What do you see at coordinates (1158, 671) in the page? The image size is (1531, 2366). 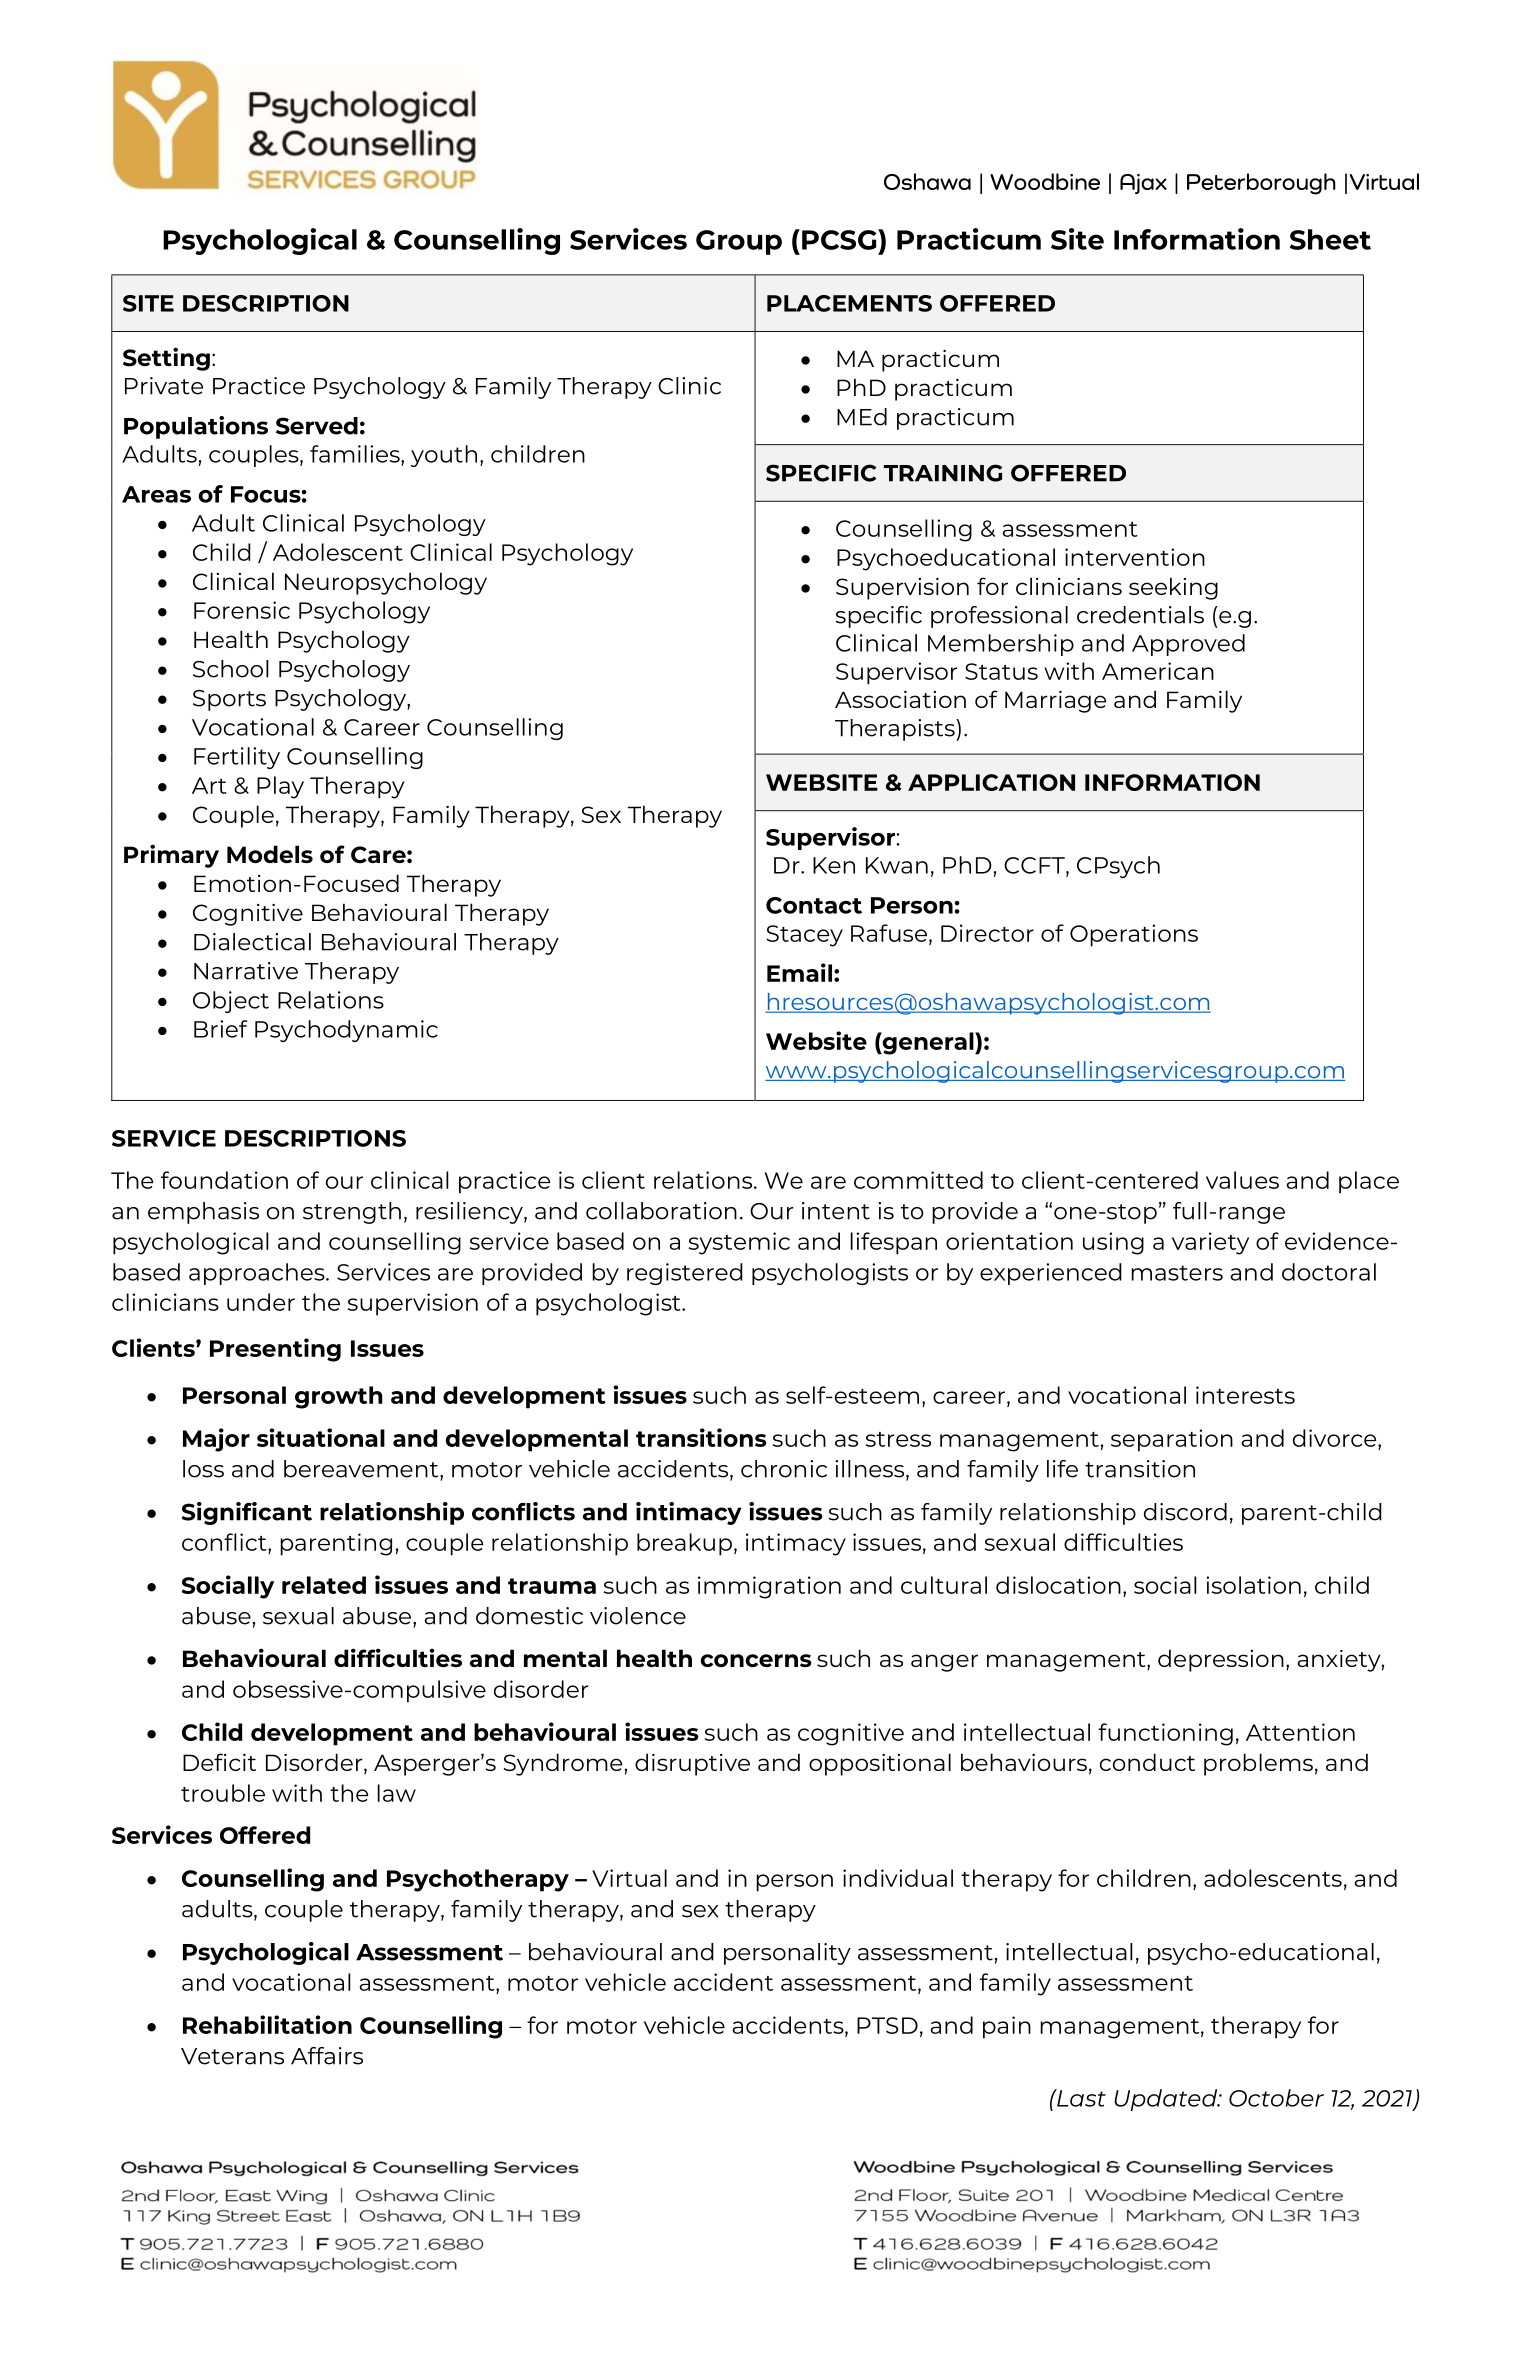 I see `American` at bounding box center [1158, 671].
